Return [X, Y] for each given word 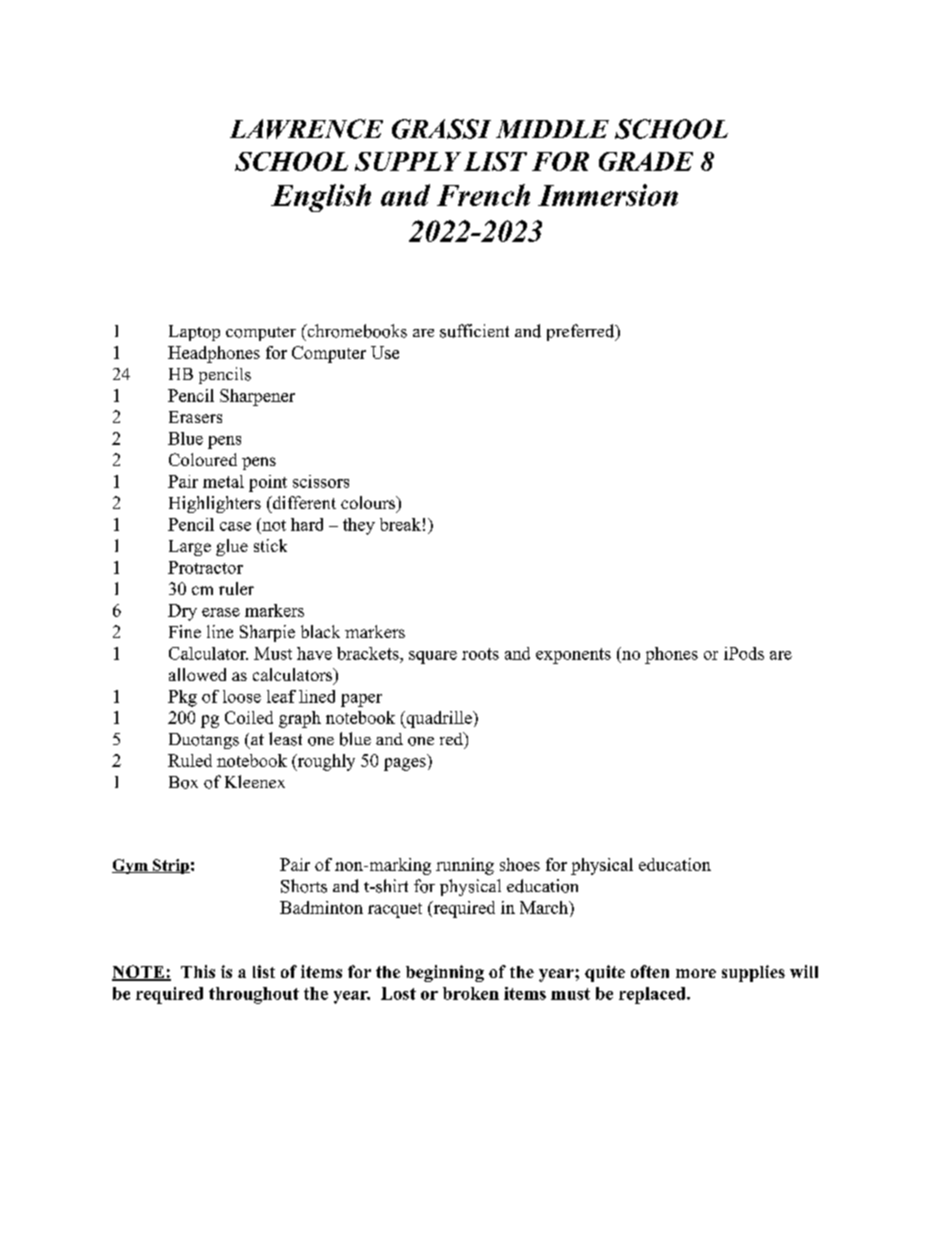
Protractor [205, 567]
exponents [573, 656]
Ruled [190, 760]
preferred [582, 332]
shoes [520, 864]
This [198, 971]
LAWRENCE [306, 129]
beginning [445, 973]
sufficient [474, 331]
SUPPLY [408, 161]
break [400, 524]
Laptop [194, 333]
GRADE [646, 161]
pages [405, 764]
